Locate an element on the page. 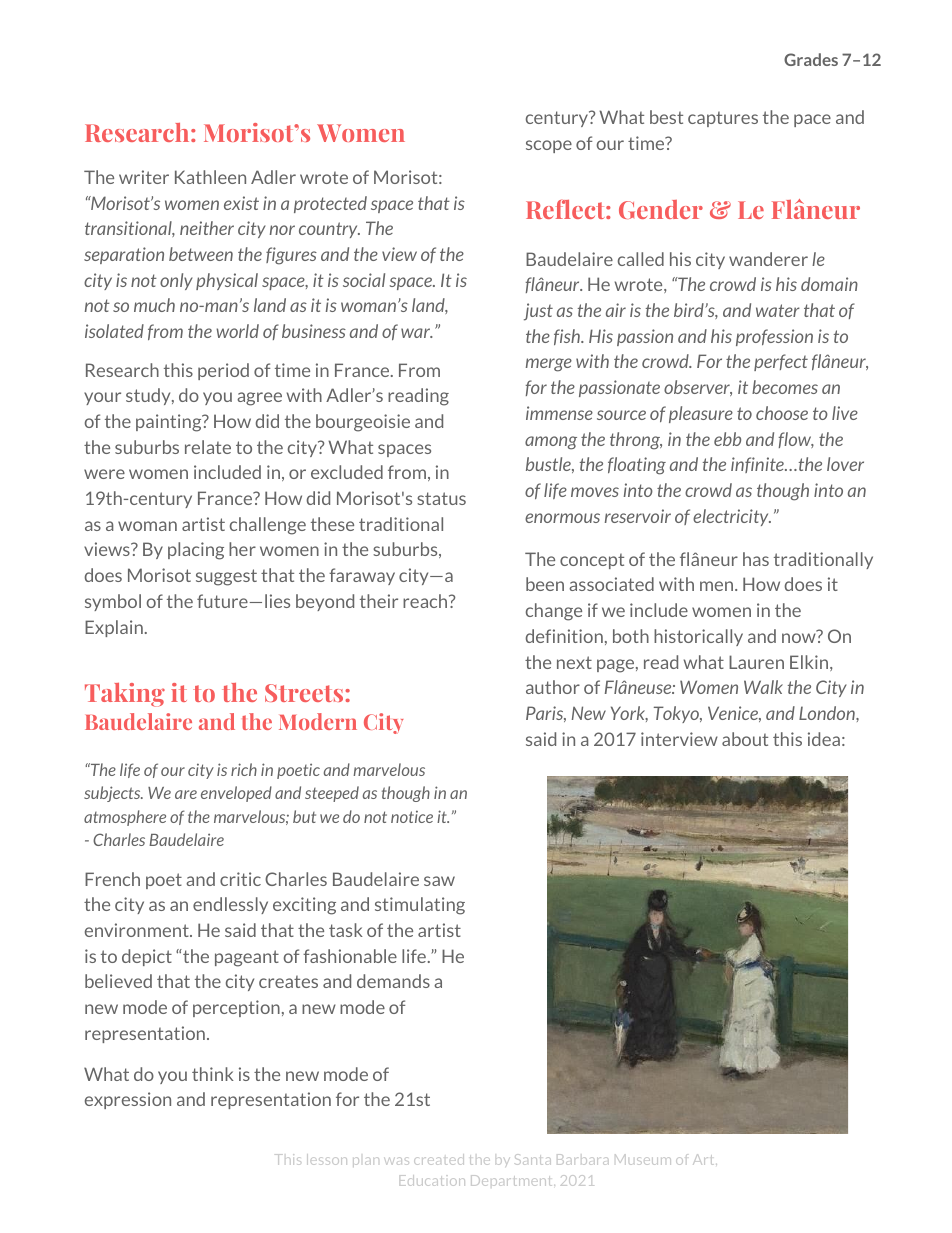  Kathleen is located at coordinates (210, 177).
